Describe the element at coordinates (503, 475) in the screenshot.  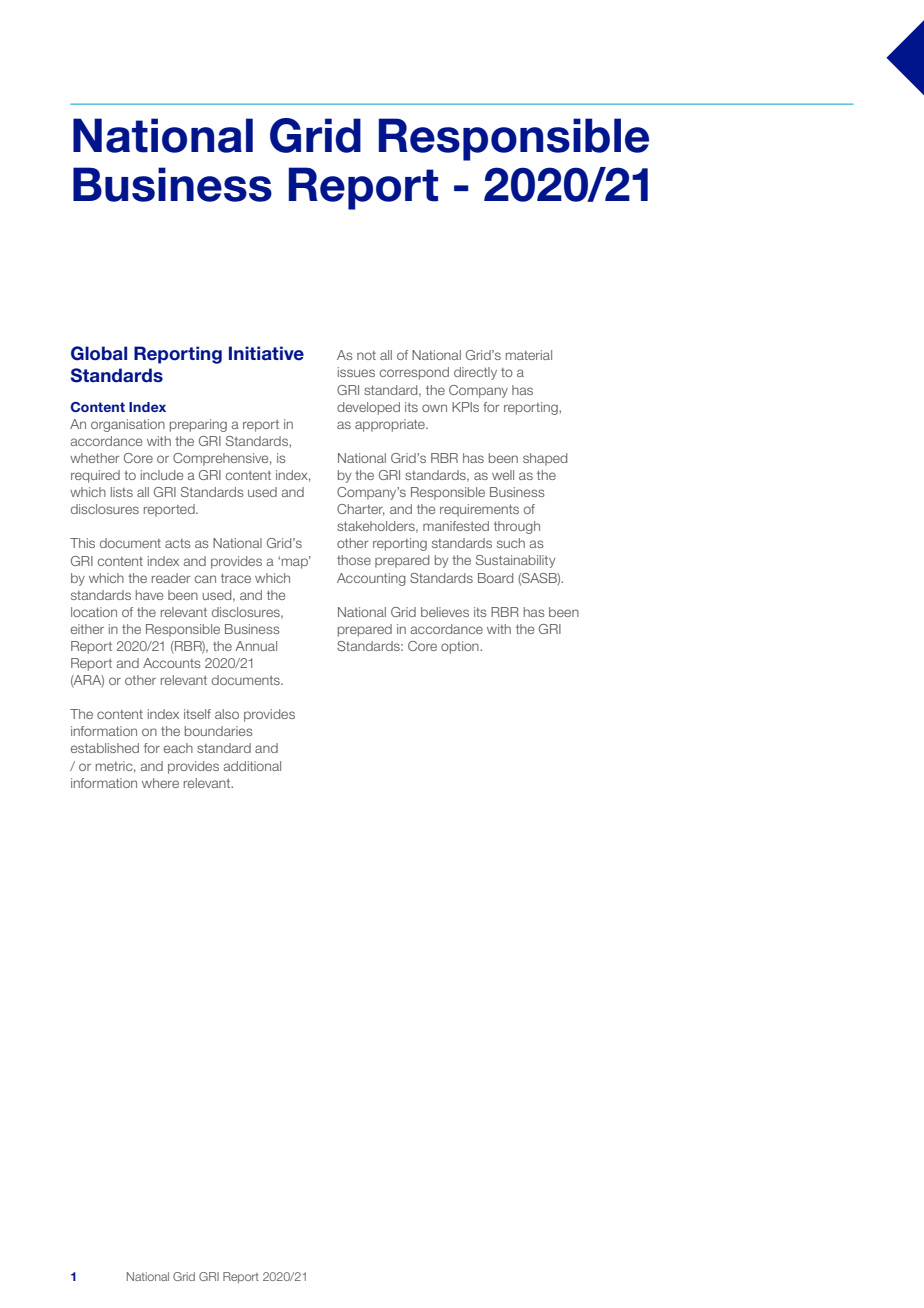
I see `well` at that location.
